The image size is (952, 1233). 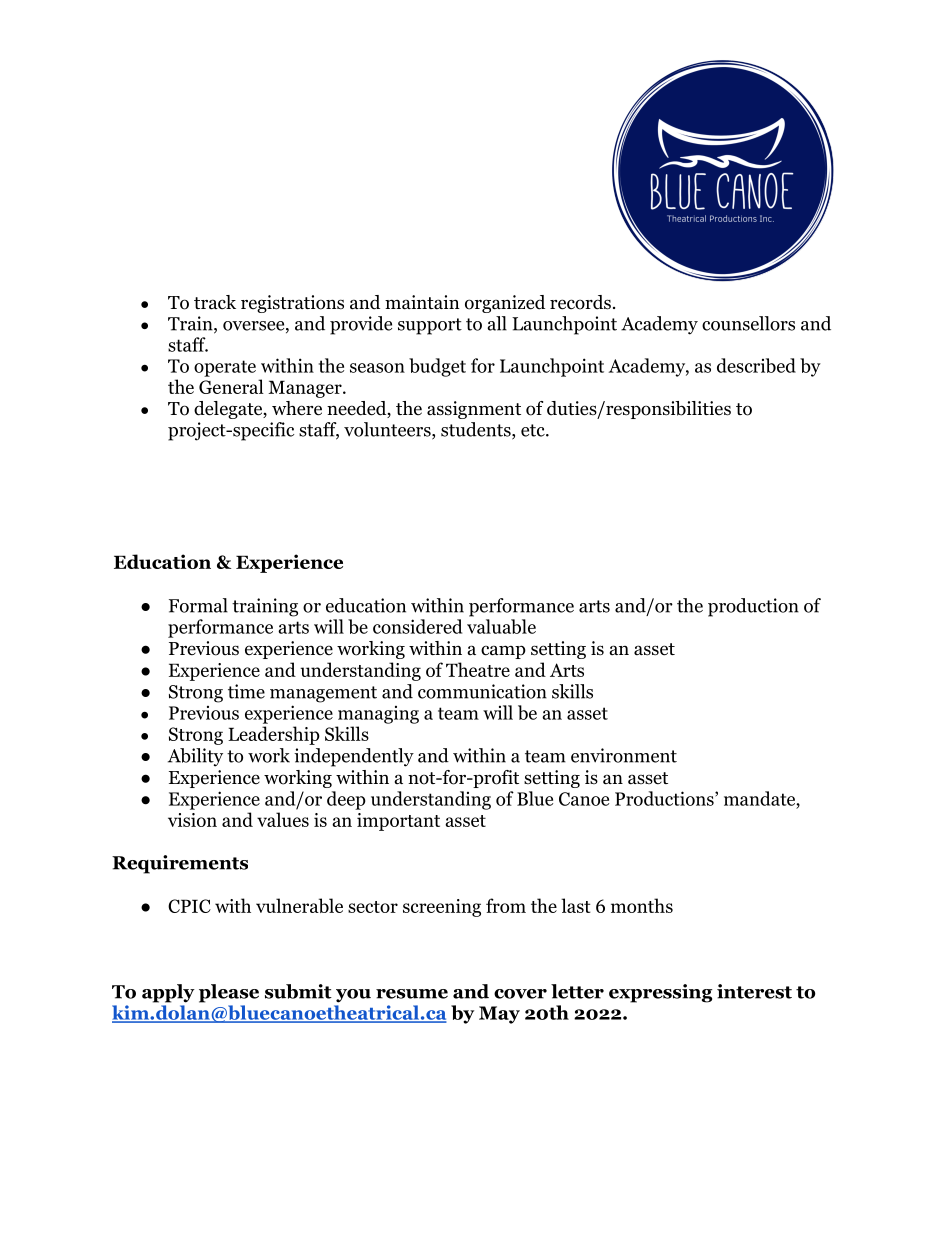 I want to click on environment, so click(x=624, y=755).
